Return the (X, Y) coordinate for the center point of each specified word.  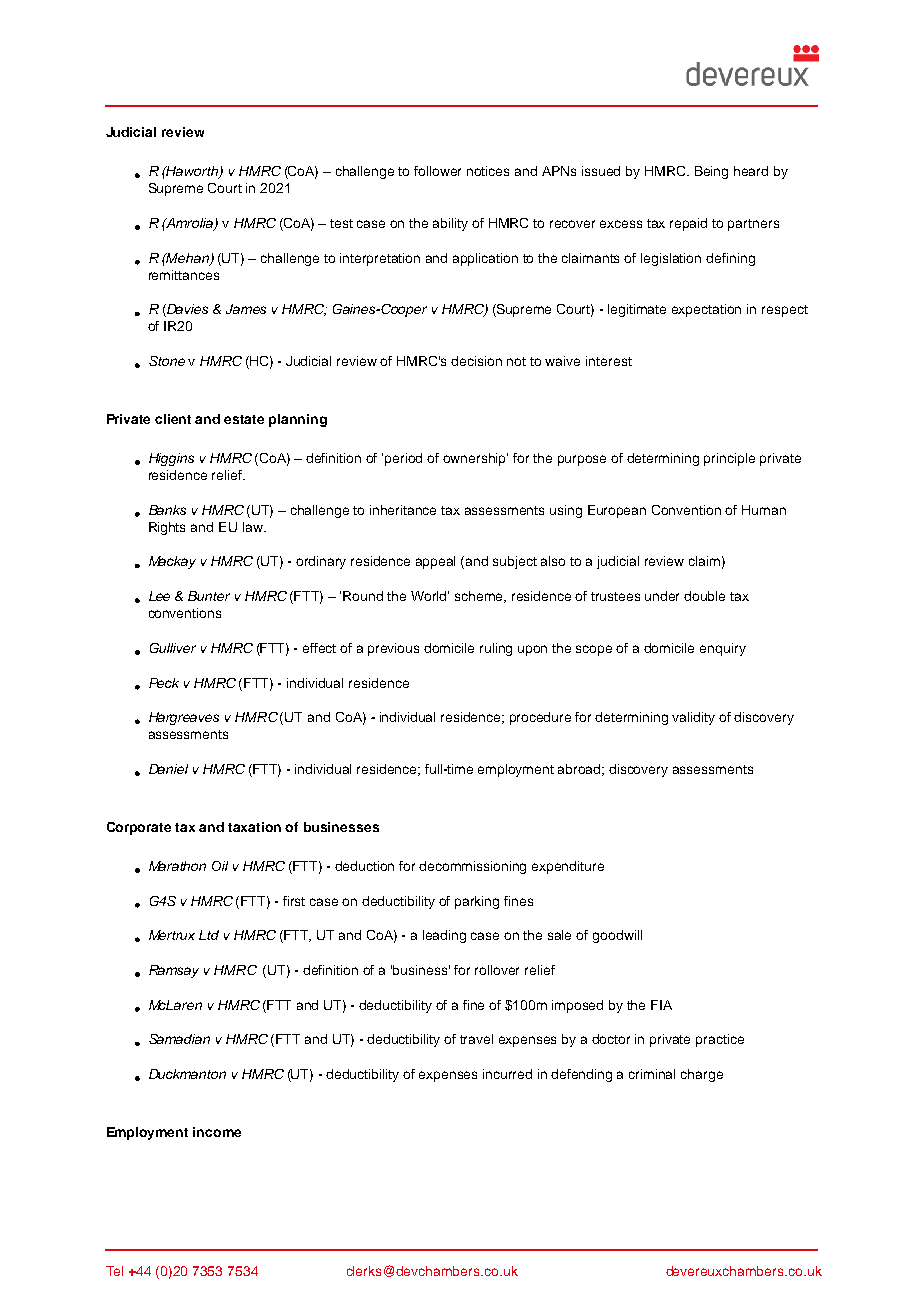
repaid (688, 224)
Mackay (172, 562)
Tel (114, 1271)
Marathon (177, 866)
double (704, 596)
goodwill (617, 936)
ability (450, 224)
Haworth (193, 172)
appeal (435, 562)
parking (477, 902)
